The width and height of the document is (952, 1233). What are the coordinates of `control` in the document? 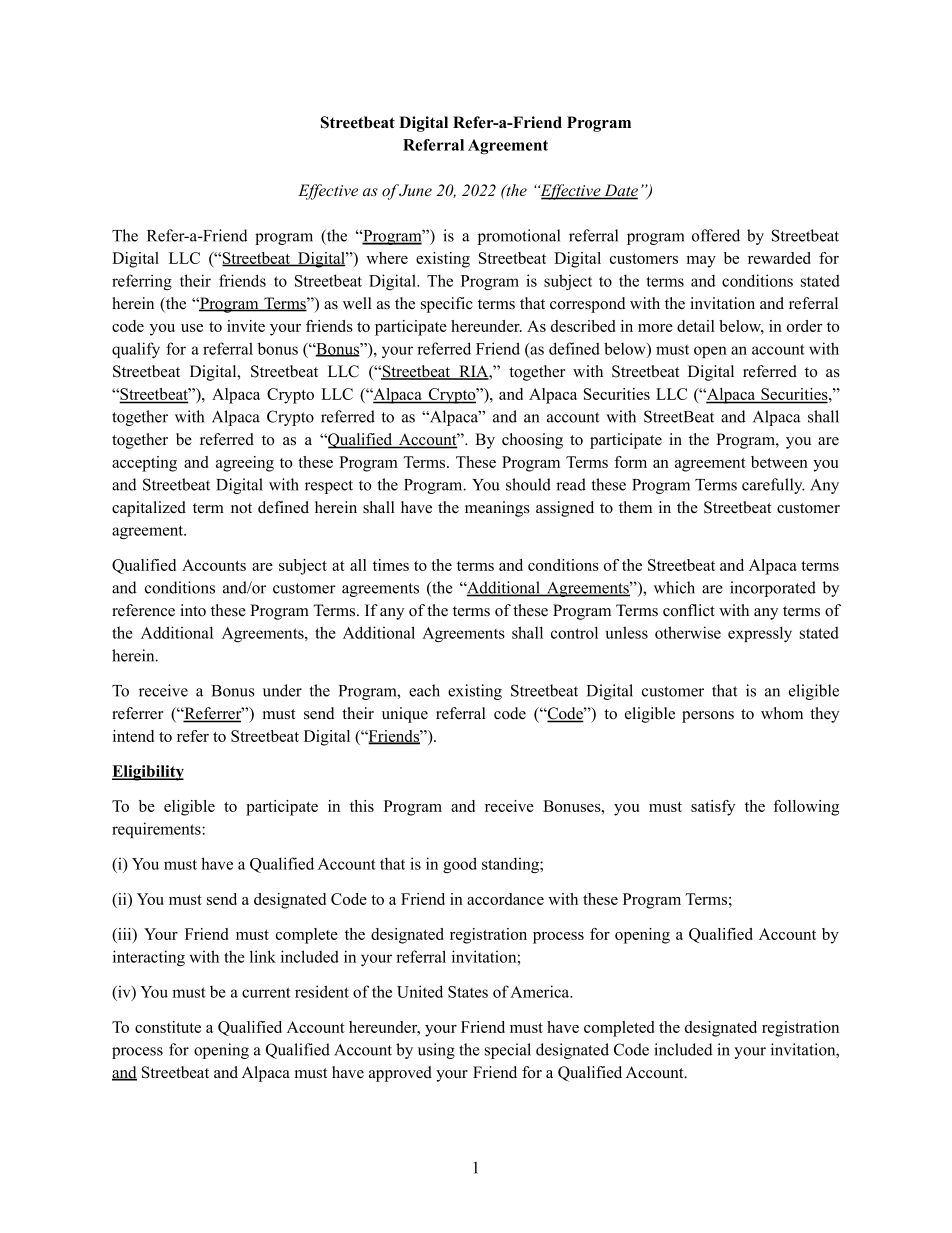 It's located at (574, 632).
